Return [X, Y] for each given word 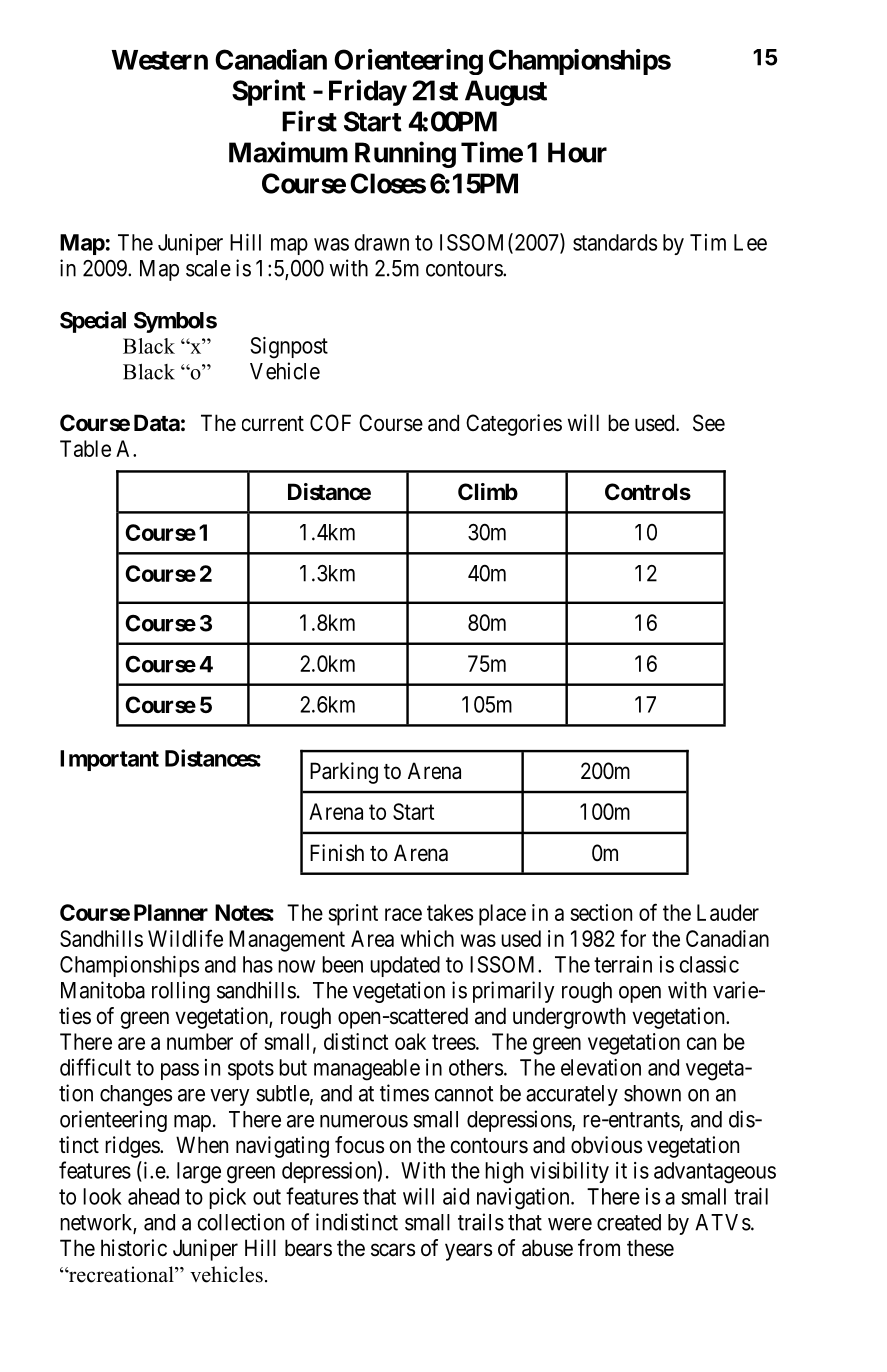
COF [330, 422]
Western [159, 60]
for [633, 938]
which [427, 938]
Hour [577, 152]
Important [109, 760]
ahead [153, 1196]
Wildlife [185, 938]
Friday [368, 92]
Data [157, 422]
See [709, 423]
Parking [344, 773]
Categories [514, 425]
